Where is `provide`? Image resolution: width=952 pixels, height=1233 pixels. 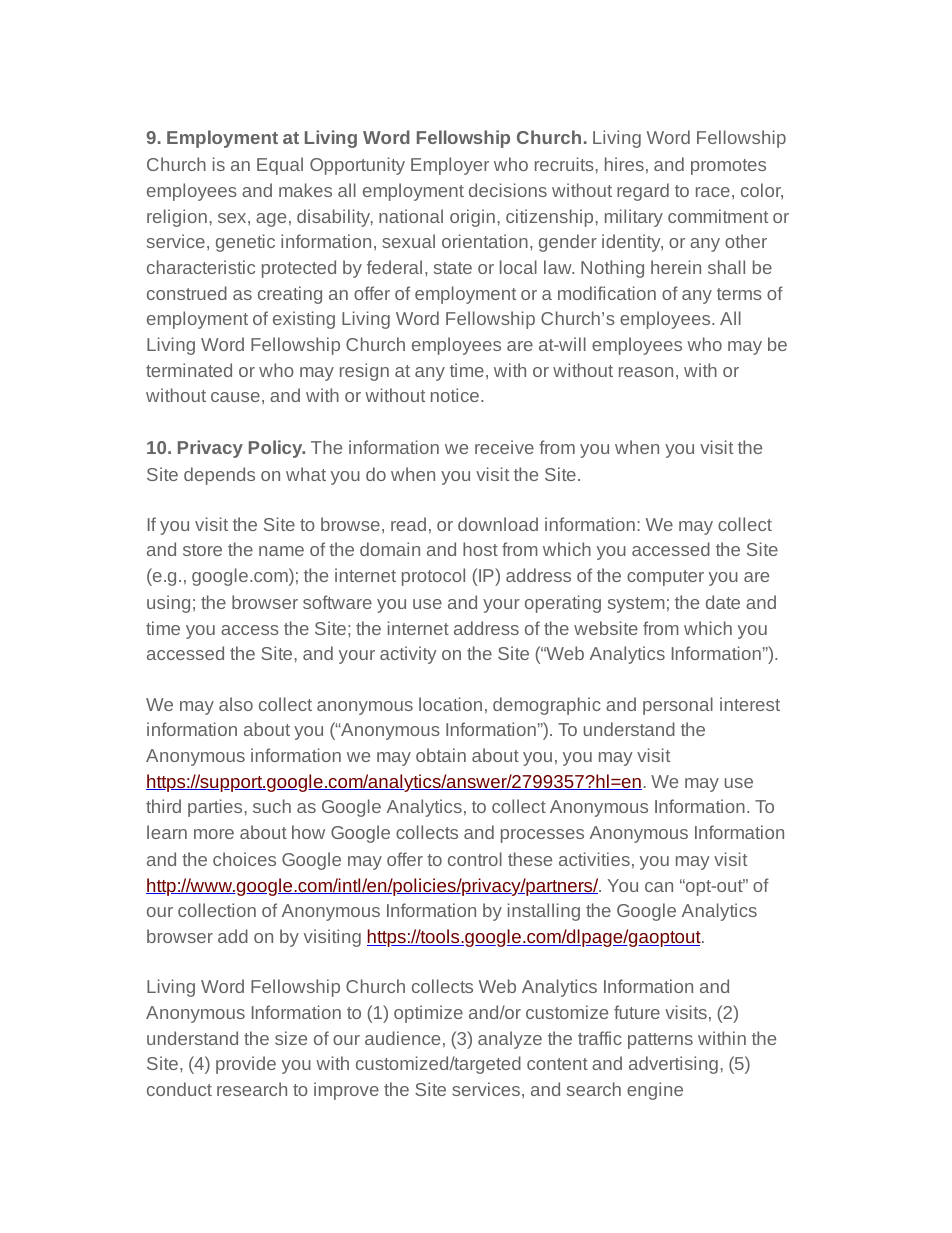
provide is located at coordinates (246, 1065).
